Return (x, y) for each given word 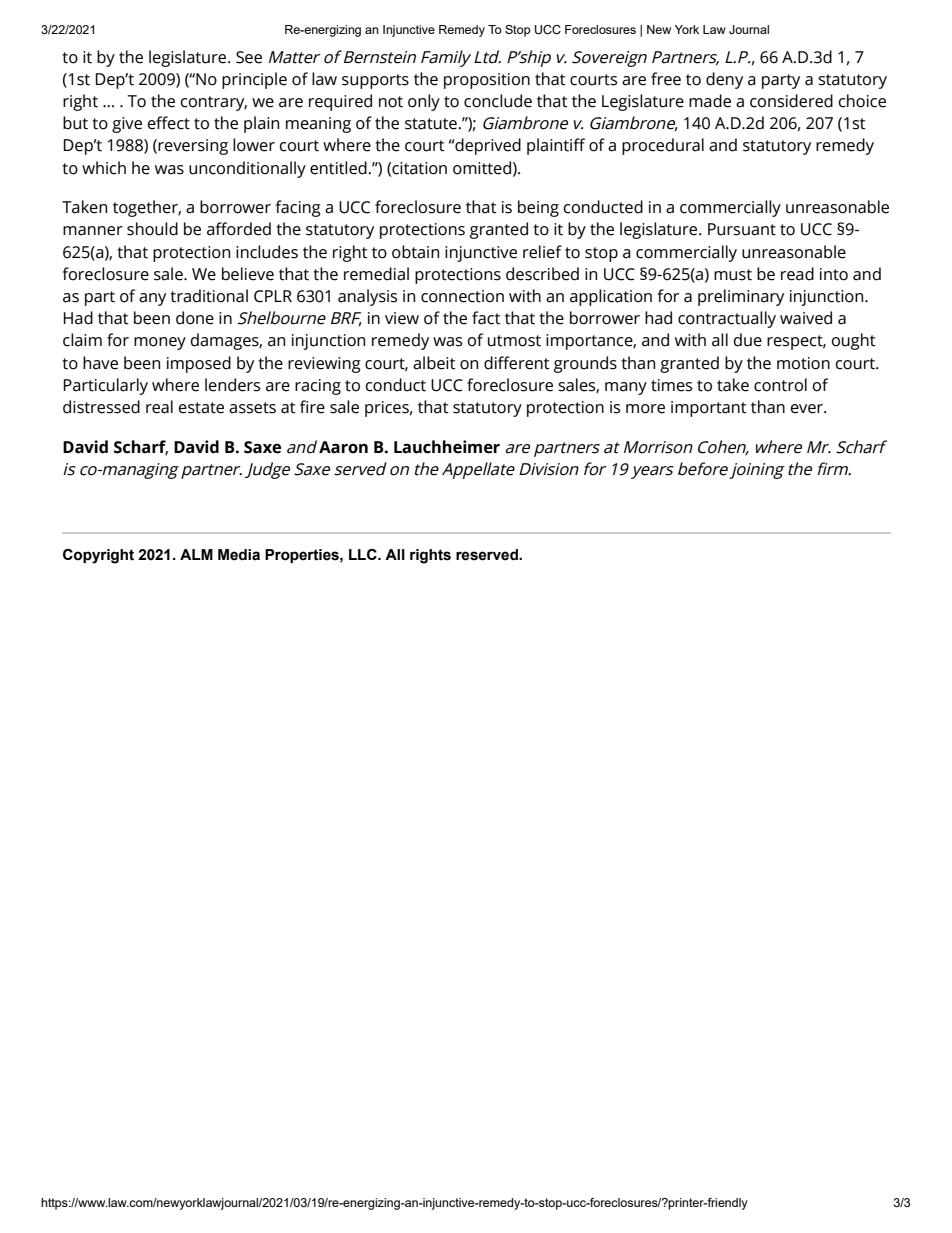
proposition (487, 81)
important (709, 409)
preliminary (741, 297)
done (195, 318)
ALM (196, 554)
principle (254, 80)
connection (462, 296)
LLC (364, 554)
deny (724, 80)
